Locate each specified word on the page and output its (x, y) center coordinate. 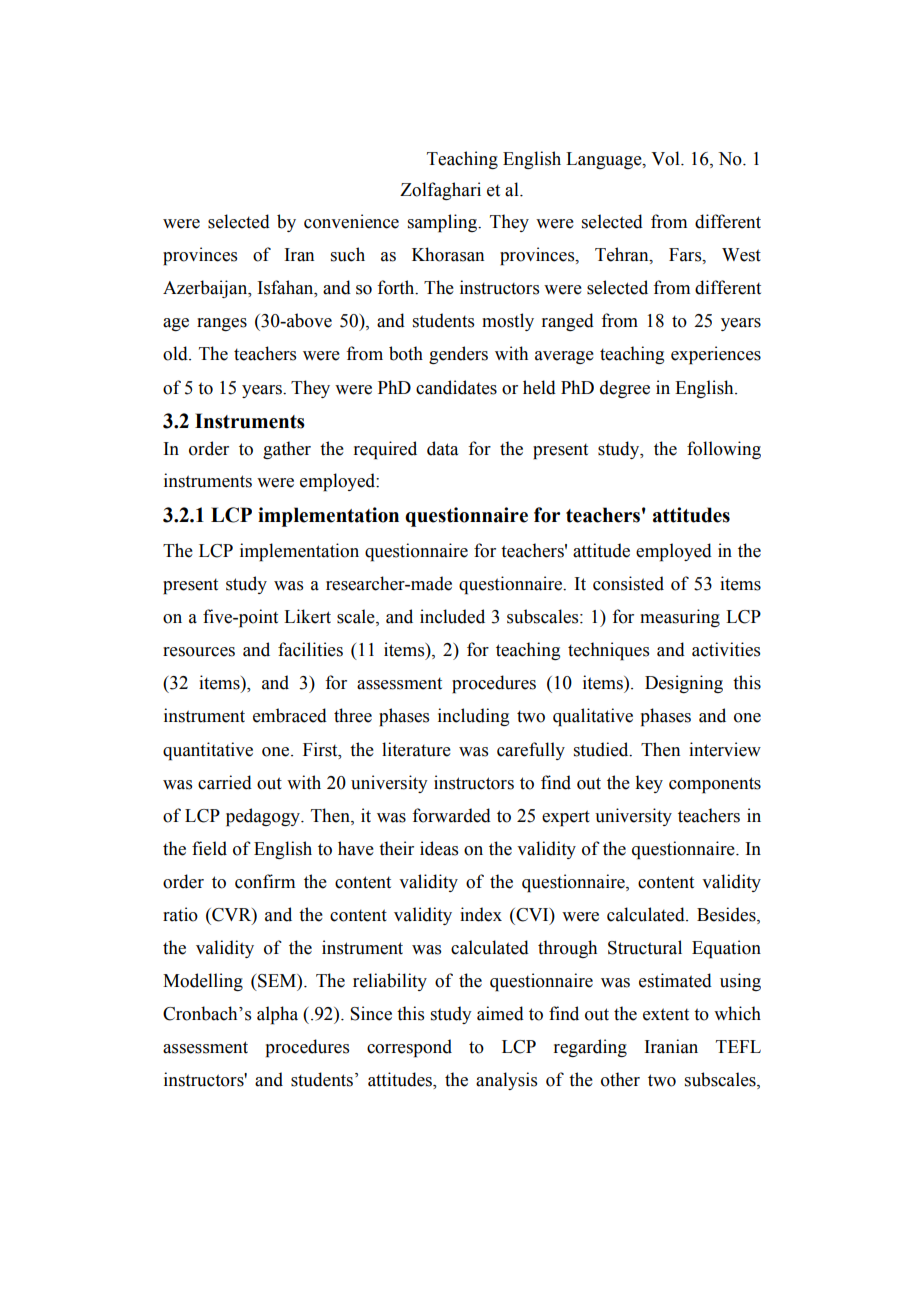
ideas (439, 848)
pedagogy (264, 817)
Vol (666, 158)
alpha (277, 1015)
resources (199, 652)
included (452, 616)
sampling (443, 223)
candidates (456, 387)
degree (625, 389)
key (649, 784)
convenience (351, 221)
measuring (680, 618)
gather (287, 450)
